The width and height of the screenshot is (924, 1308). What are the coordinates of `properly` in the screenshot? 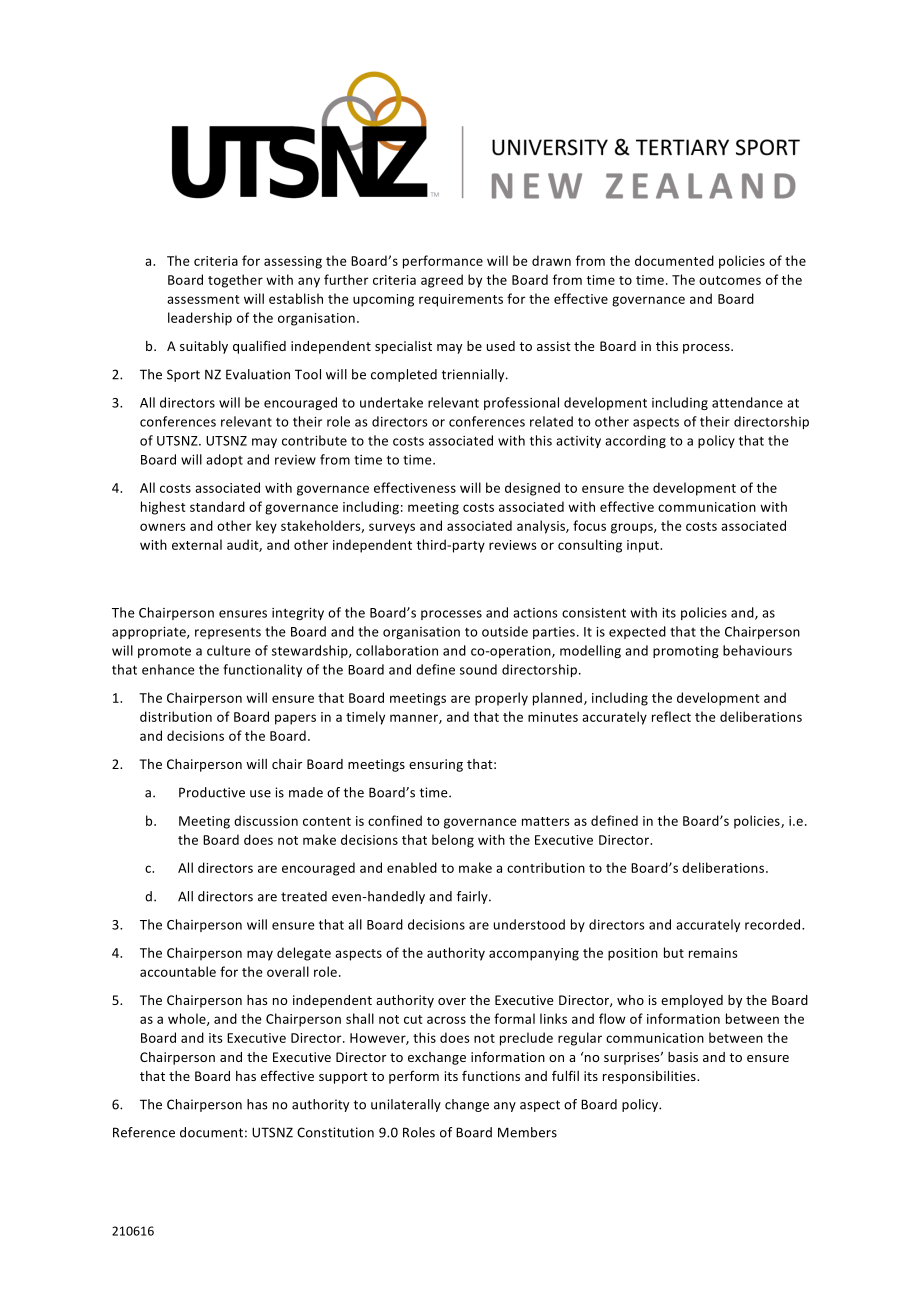 It's located at (501, 699).
